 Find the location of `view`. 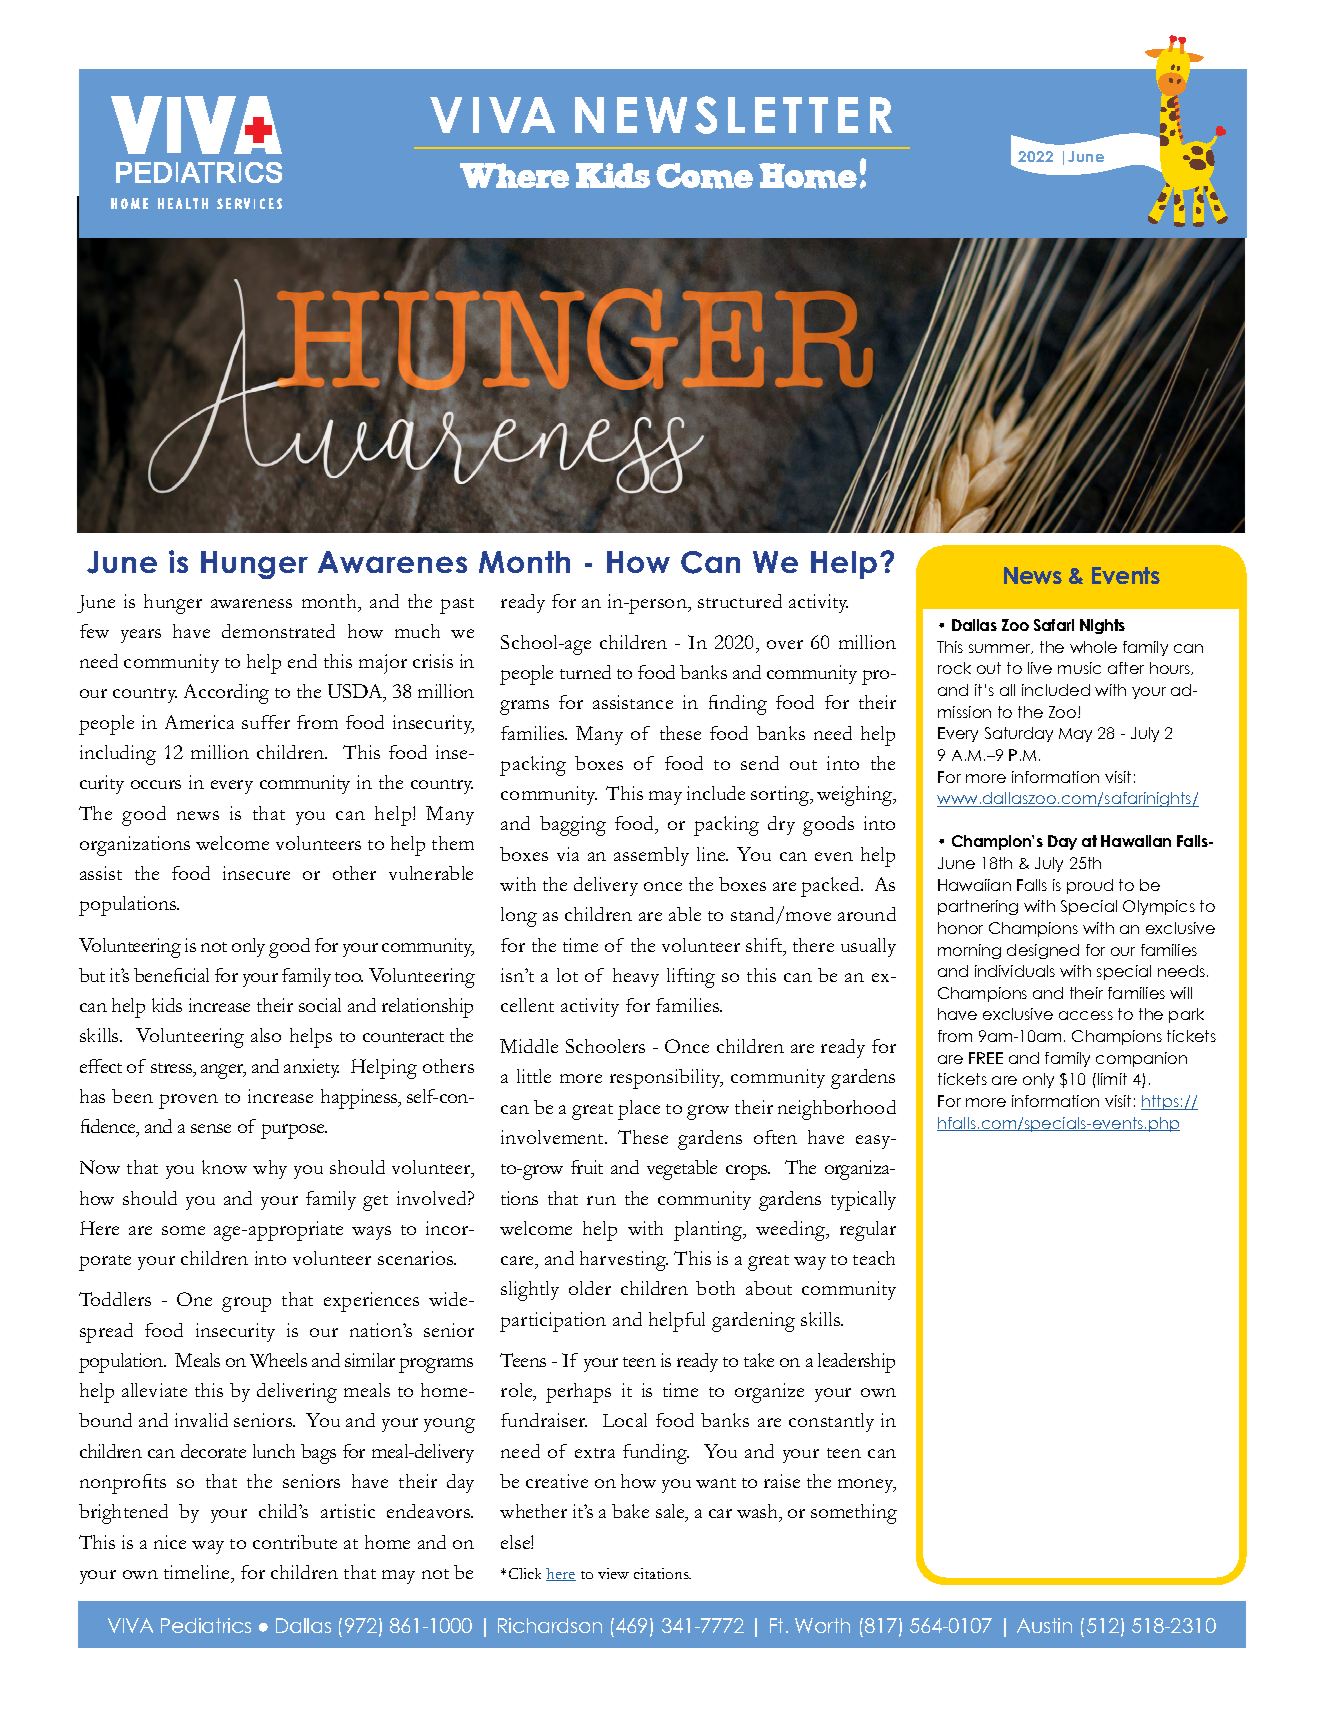

view is located at coordinates (613, 1573).
